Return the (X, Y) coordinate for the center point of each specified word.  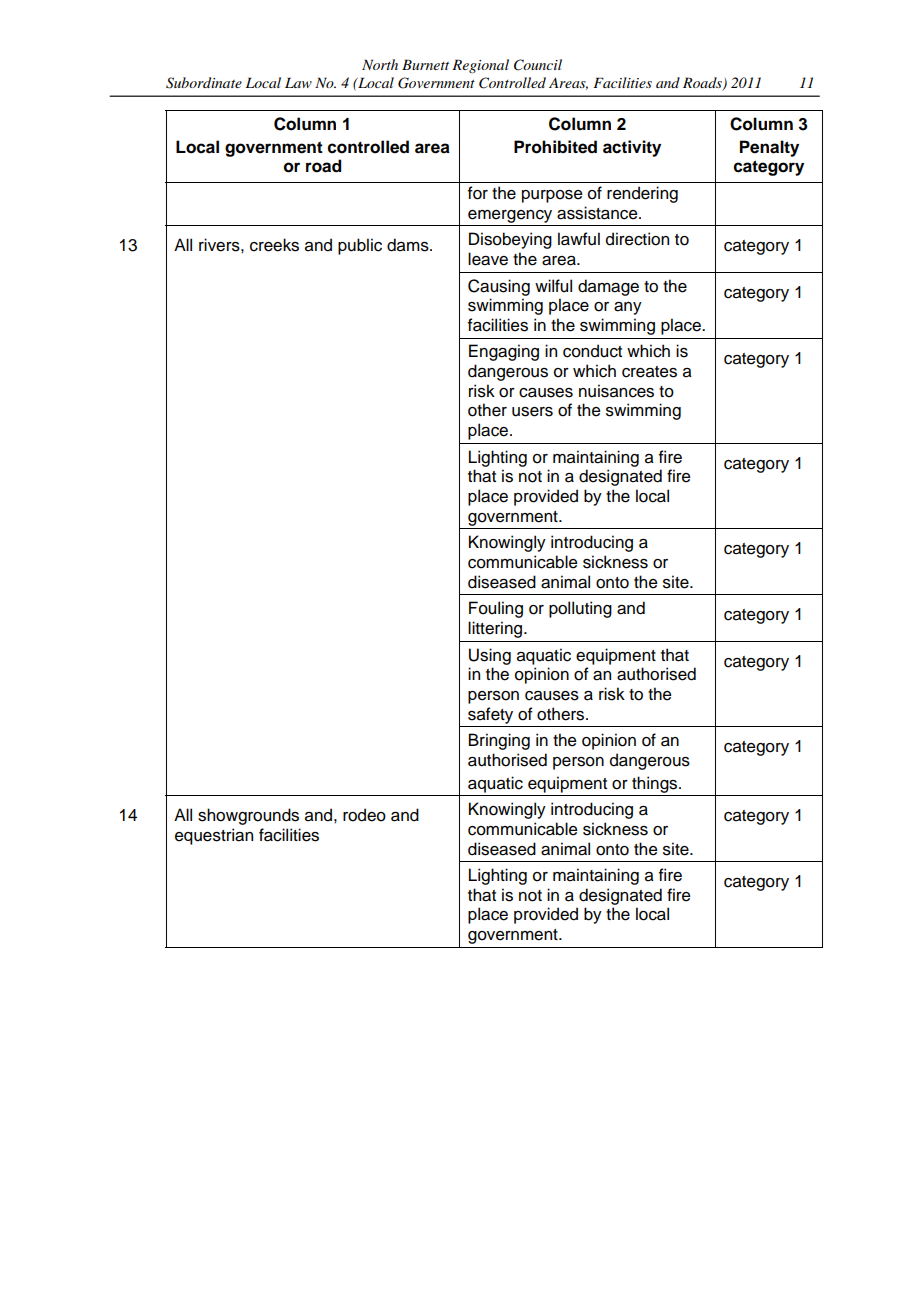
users (532, 412)
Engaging (504, 352)
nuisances (616, 391)
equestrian (214, 836)
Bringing (499, 741)
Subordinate (204, 83)
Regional (480, 66)
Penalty (769, 148)
